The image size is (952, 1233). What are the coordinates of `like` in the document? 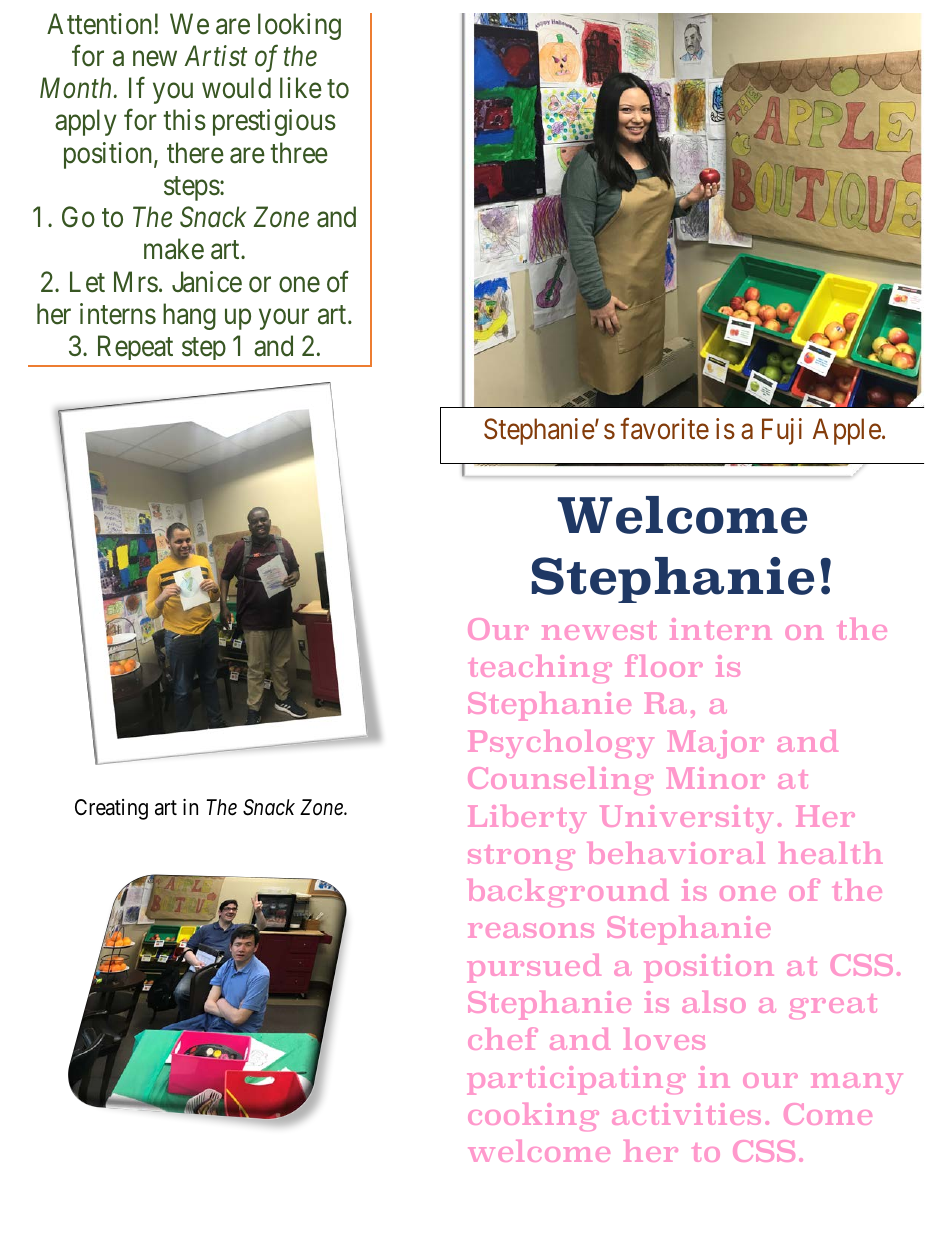 It's located at (301, 88).
